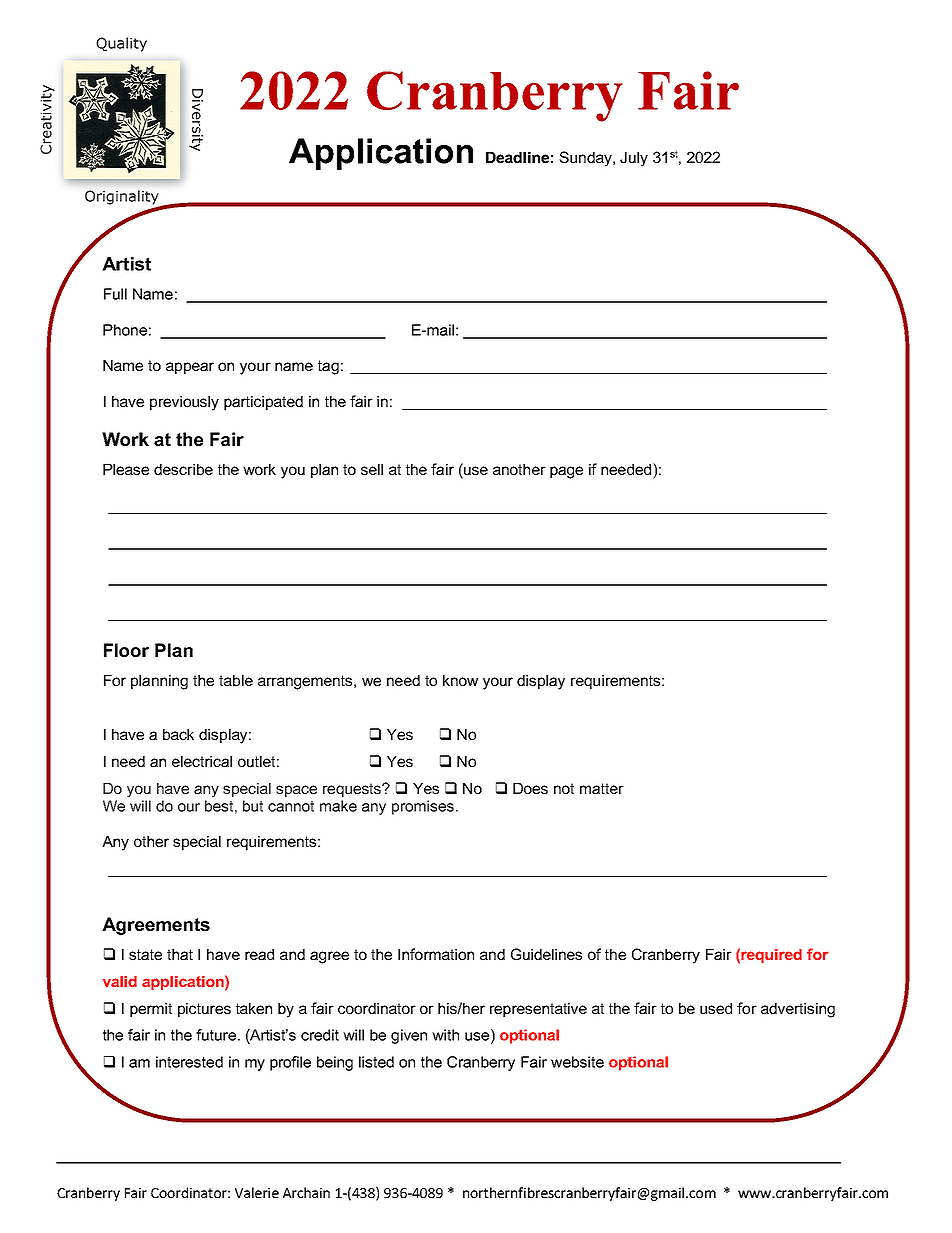 The width and height of the document is (952, 1233). Describe the element at coordinates (577, 1062) in the document. I see `website` at that location.
